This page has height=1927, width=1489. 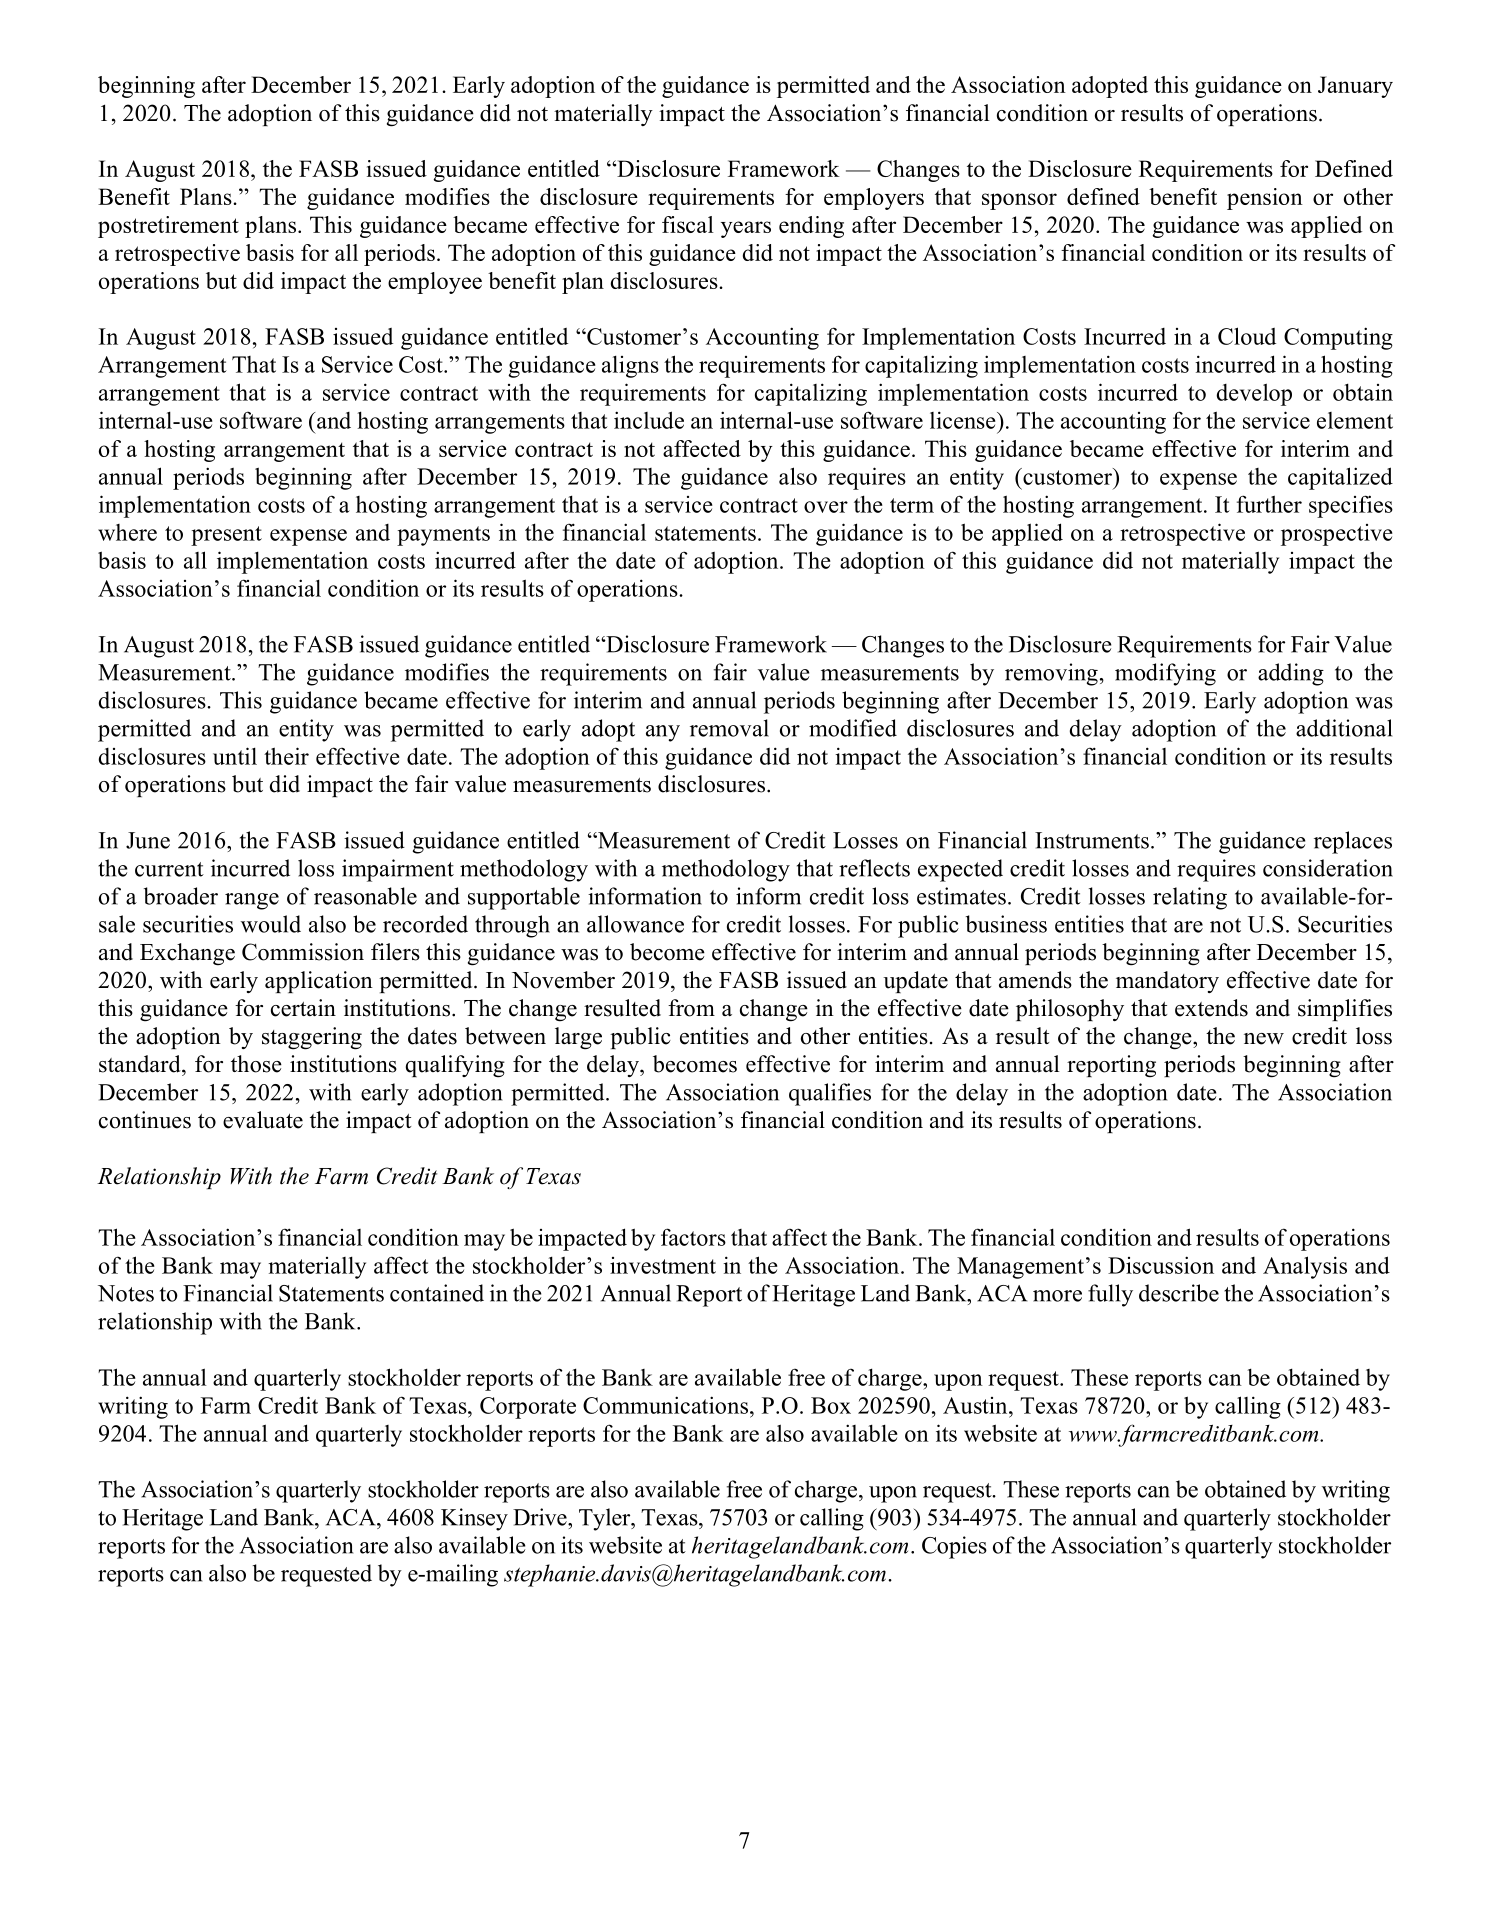 I want to click on removal, so click(x=729, y=728).
